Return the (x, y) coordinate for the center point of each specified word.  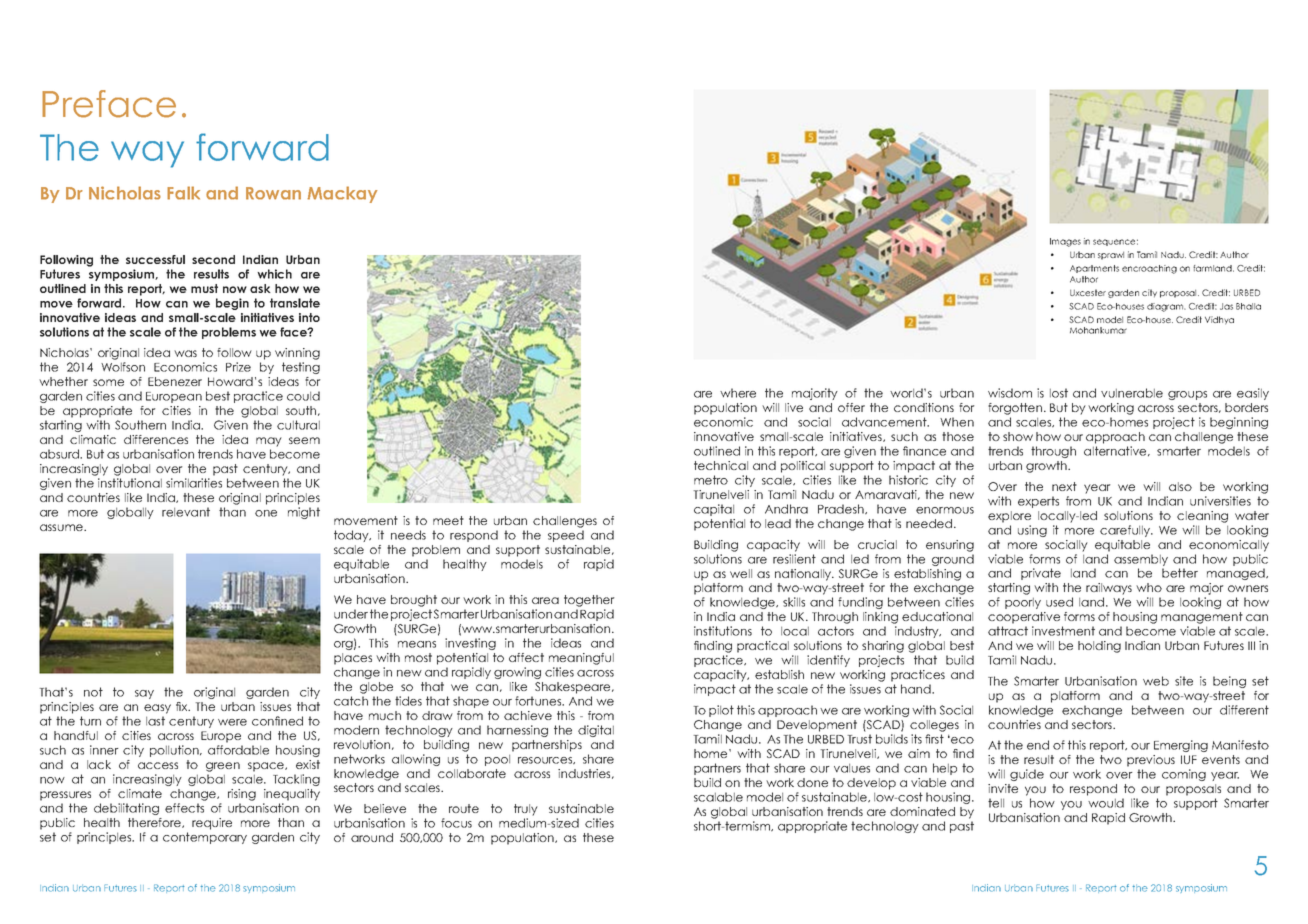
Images (1065, 242)
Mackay (342, 194)
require (212, 824)
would (1106, 803)
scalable (718, 797)
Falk (183, 193)
